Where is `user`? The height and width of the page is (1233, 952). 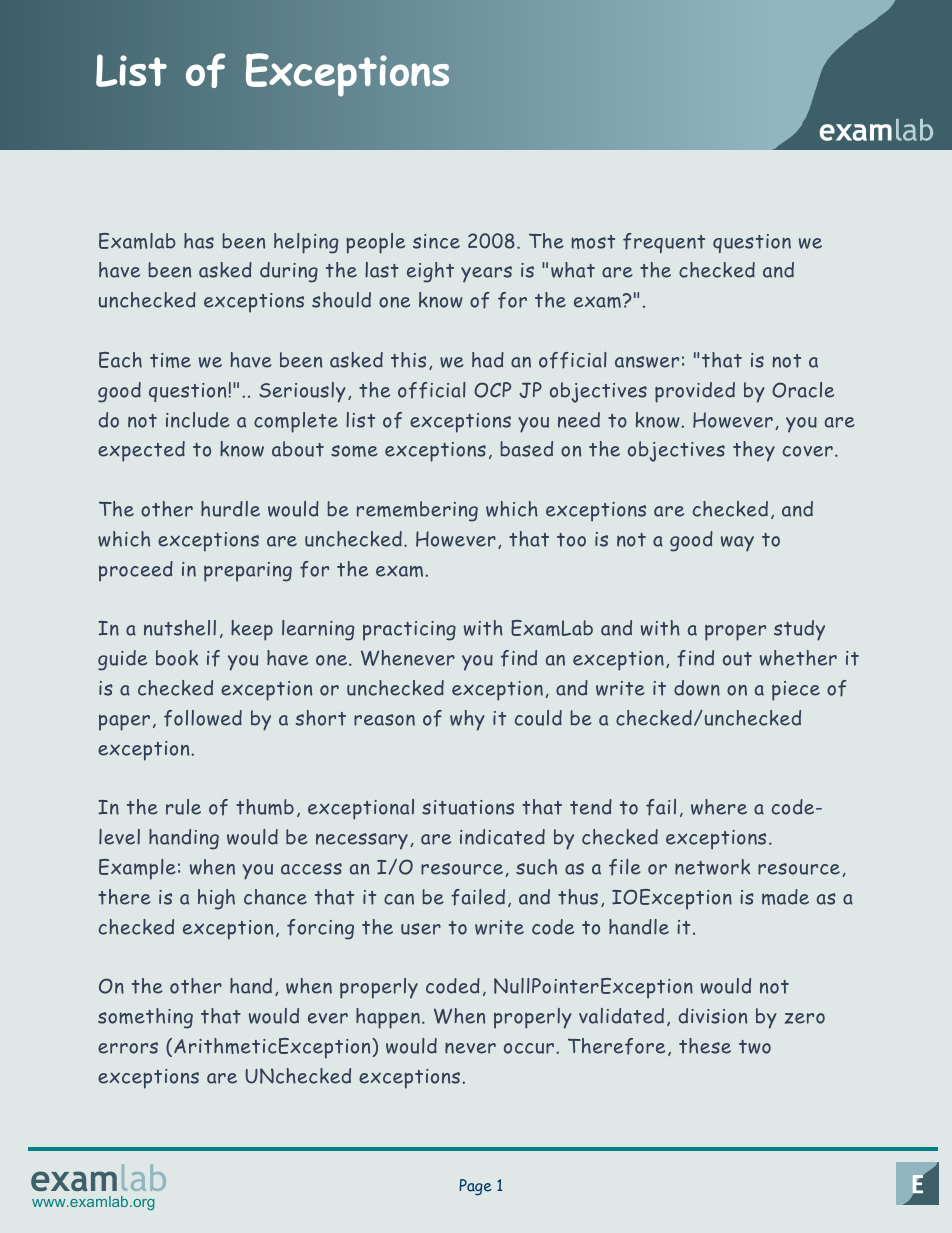
user is located at coordinates (421, 929).
